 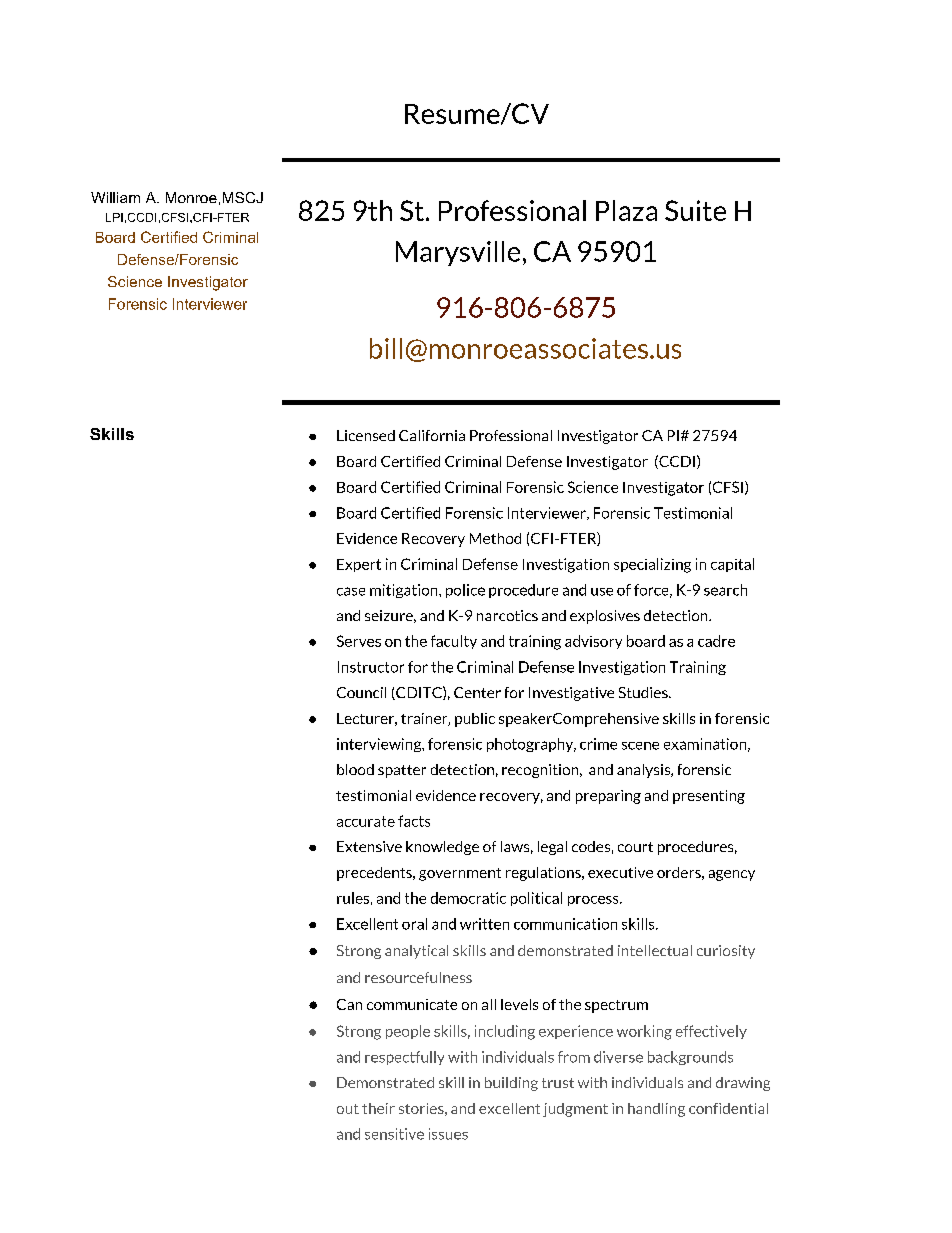 What do you see at coordinates (349, 1004) in the image?
I see `Can` at bounding box center [349, 1004].
